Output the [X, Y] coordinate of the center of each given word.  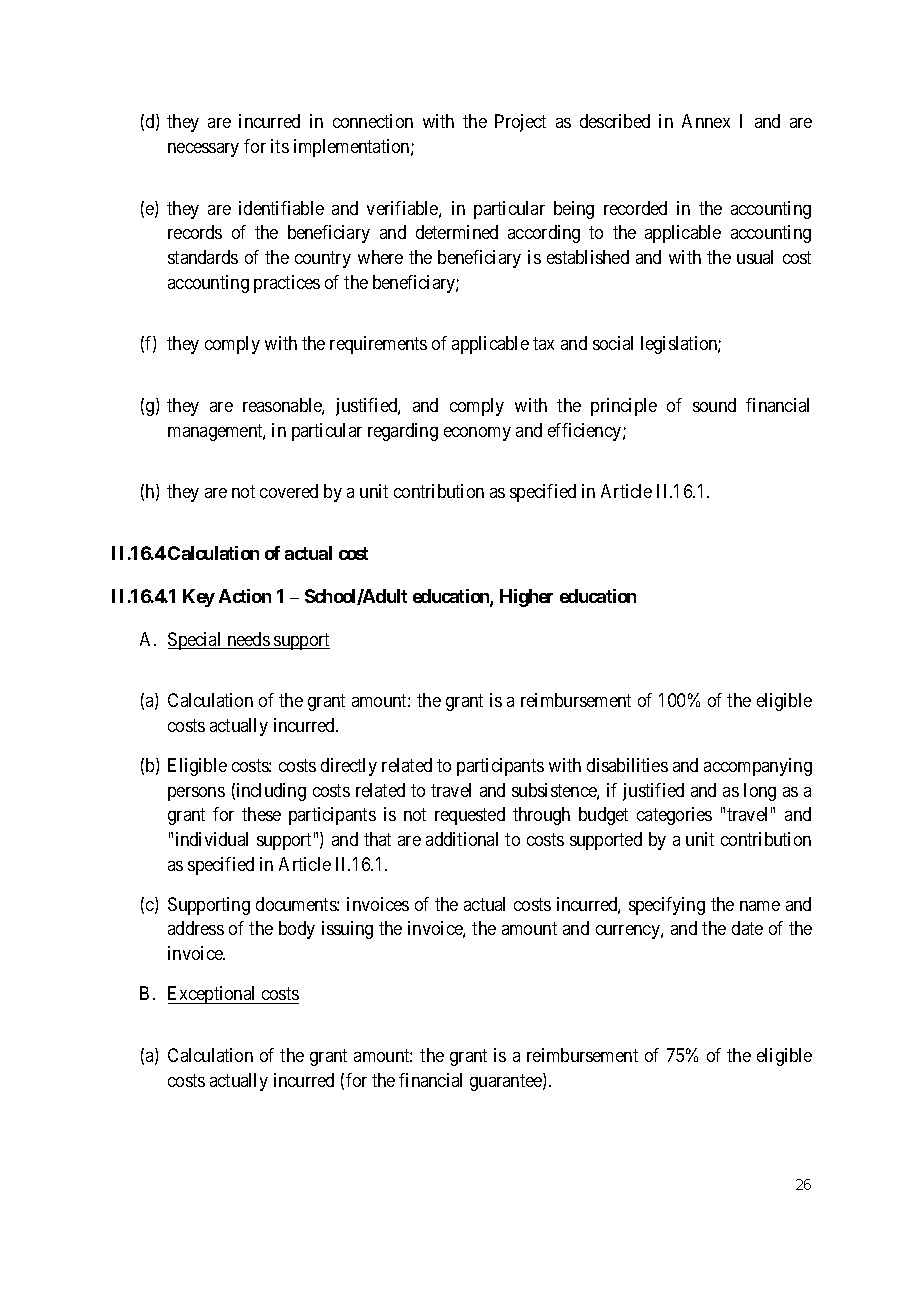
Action [245, 596]
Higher [526, 598]
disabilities [627, 765]
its [280, 146]
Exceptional [213, 995]
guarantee [507, 1082]
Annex [706, 121]
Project [520, 123]
